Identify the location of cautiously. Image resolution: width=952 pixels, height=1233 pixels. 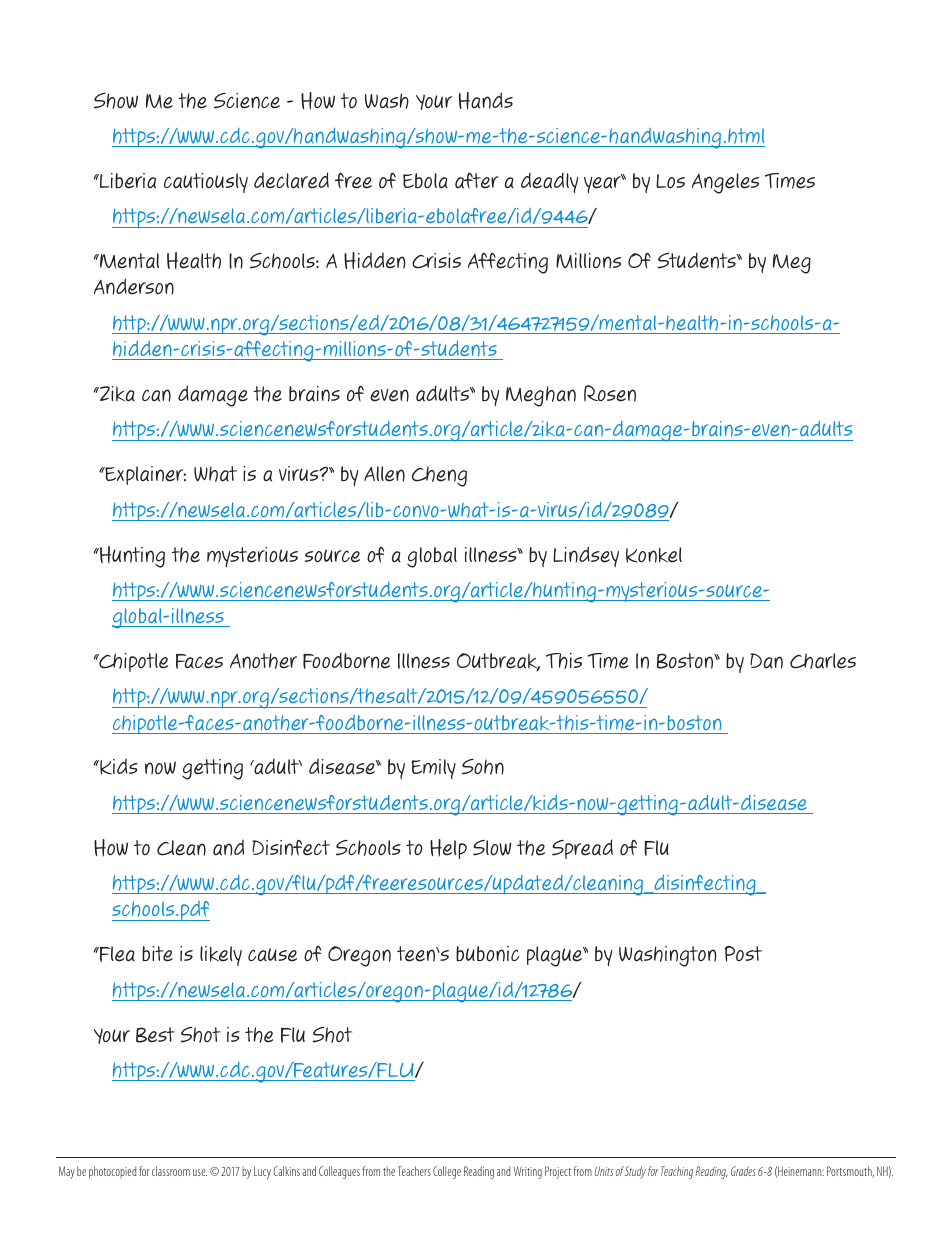
(206, 183).
